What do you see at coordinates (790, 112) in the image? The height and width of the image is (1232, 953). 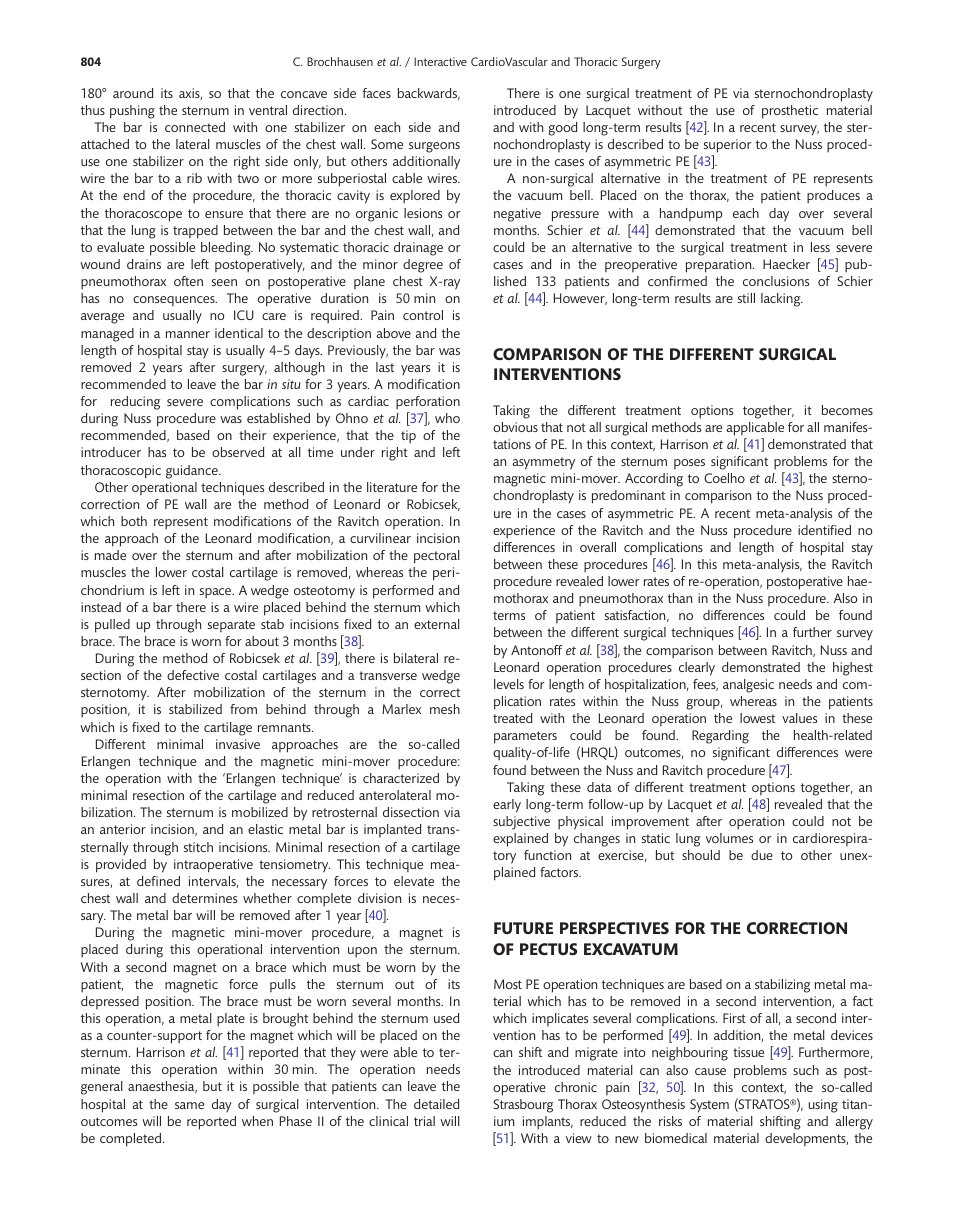 I see `prosthetic` at bounding box center [790, 112].
